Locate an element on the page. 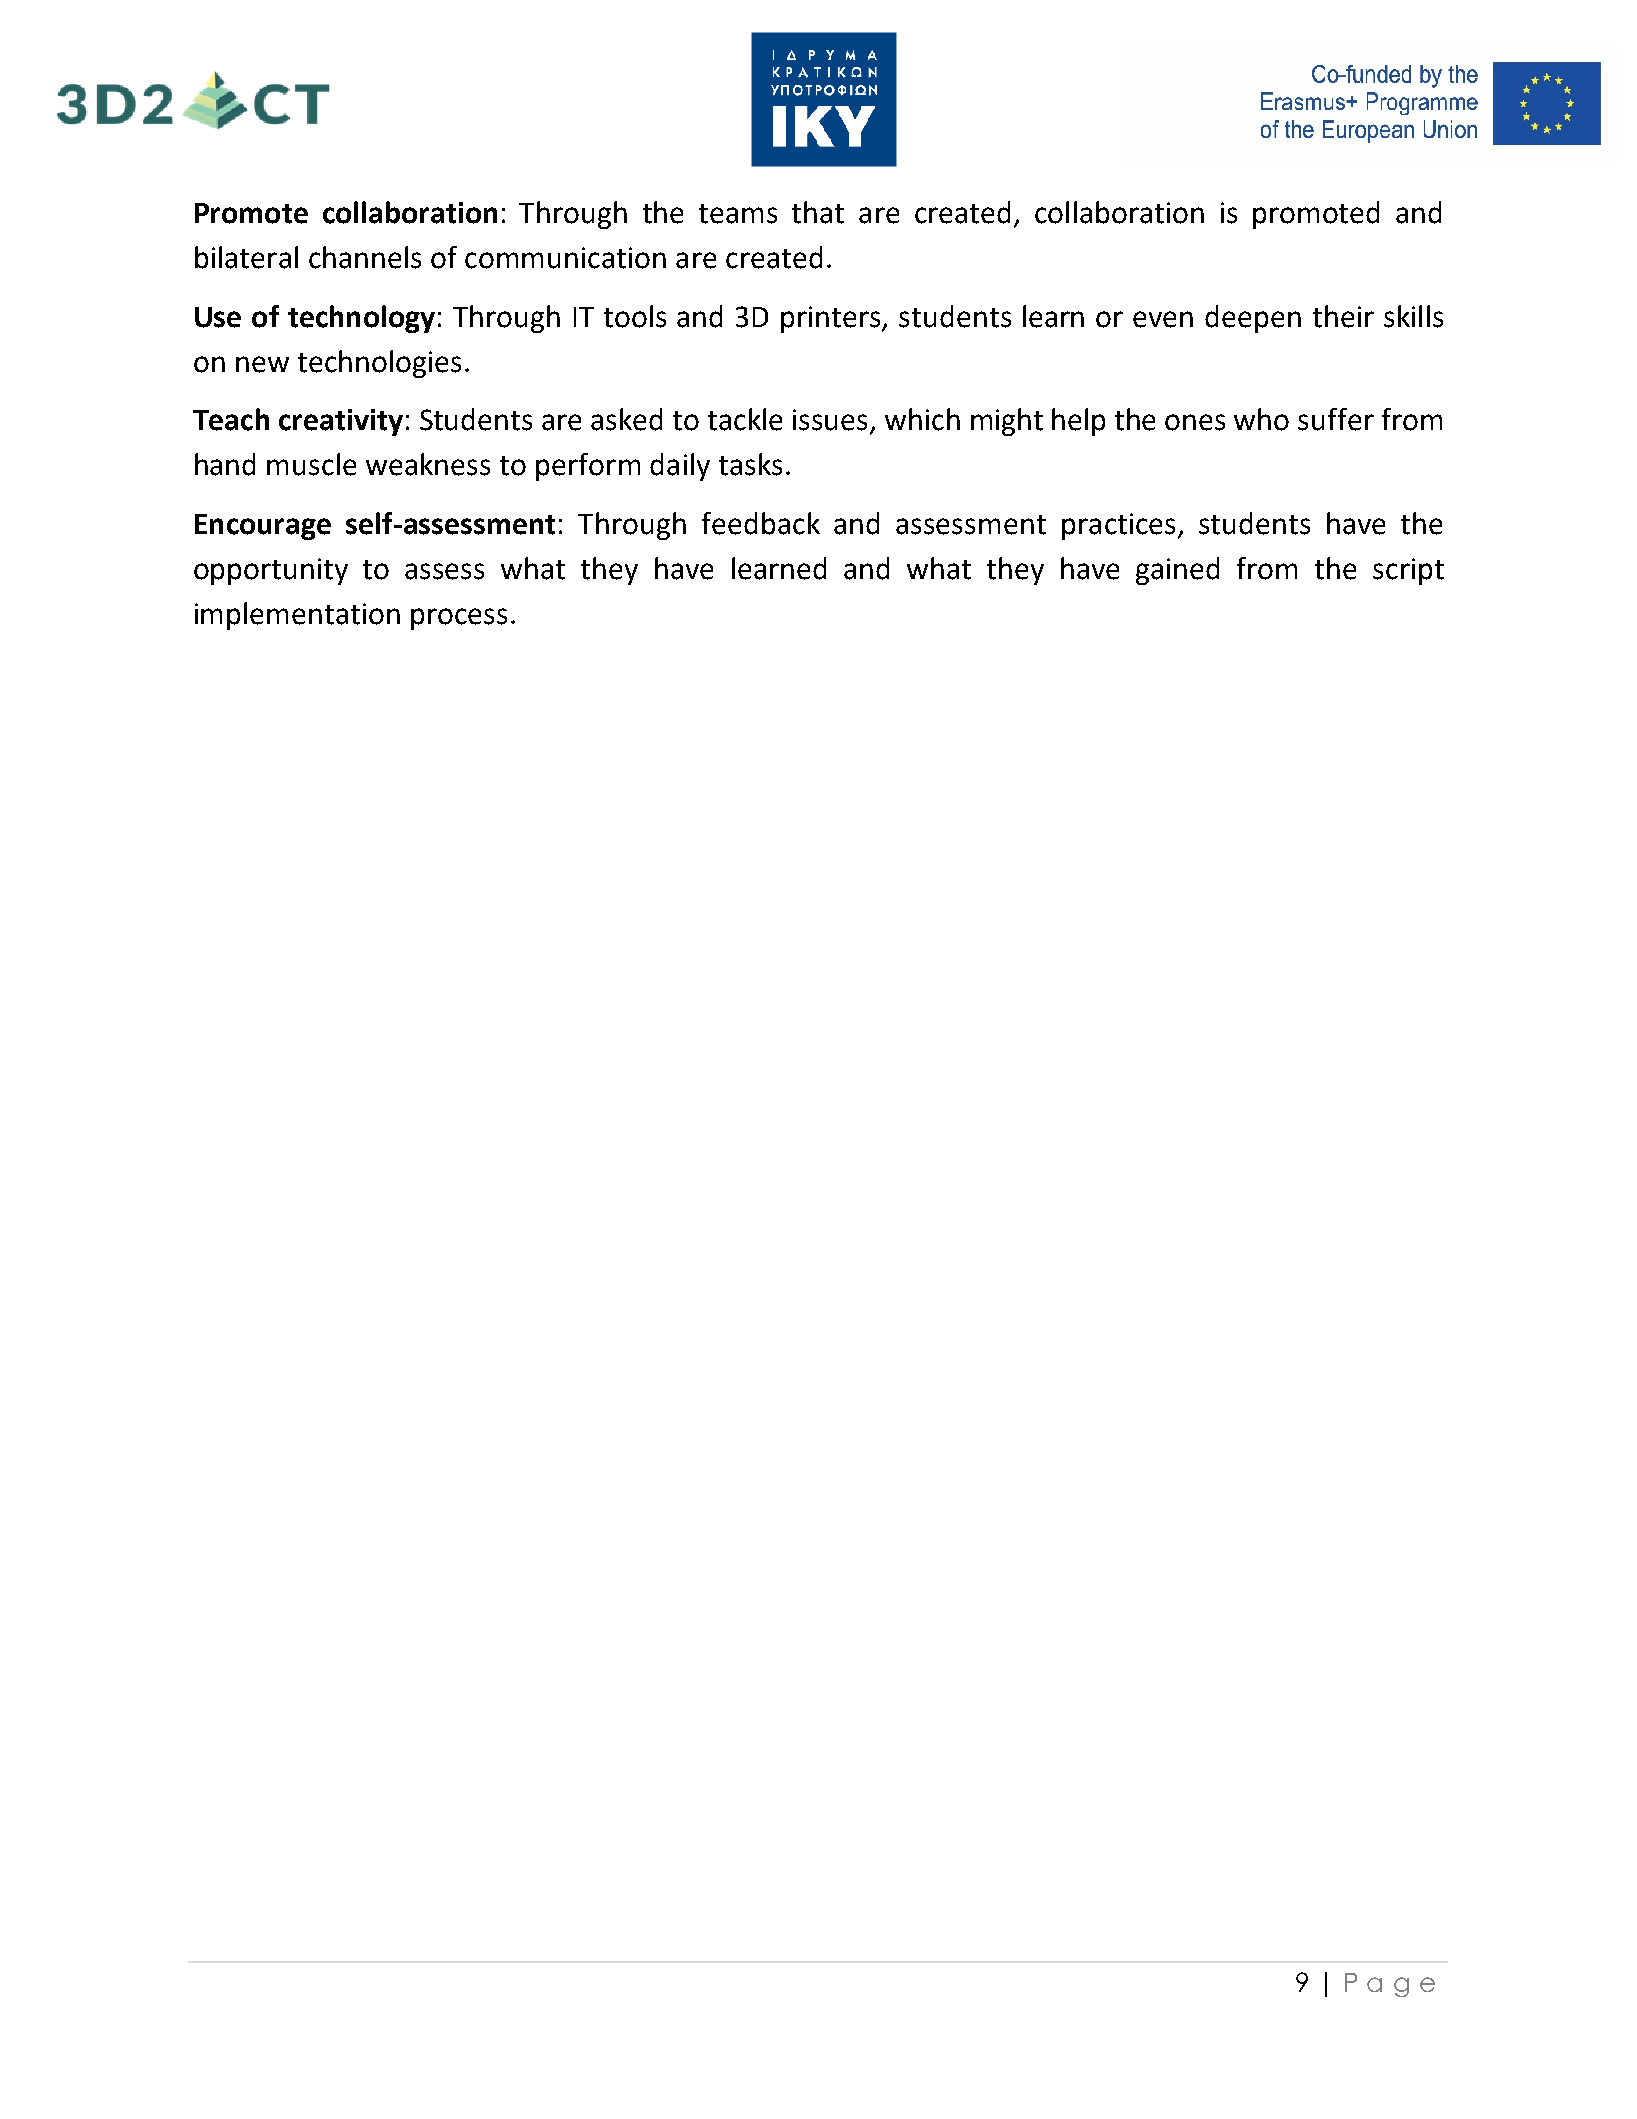 This page has height=2119, width=1637. channels is located at coordinates (365, 257).
